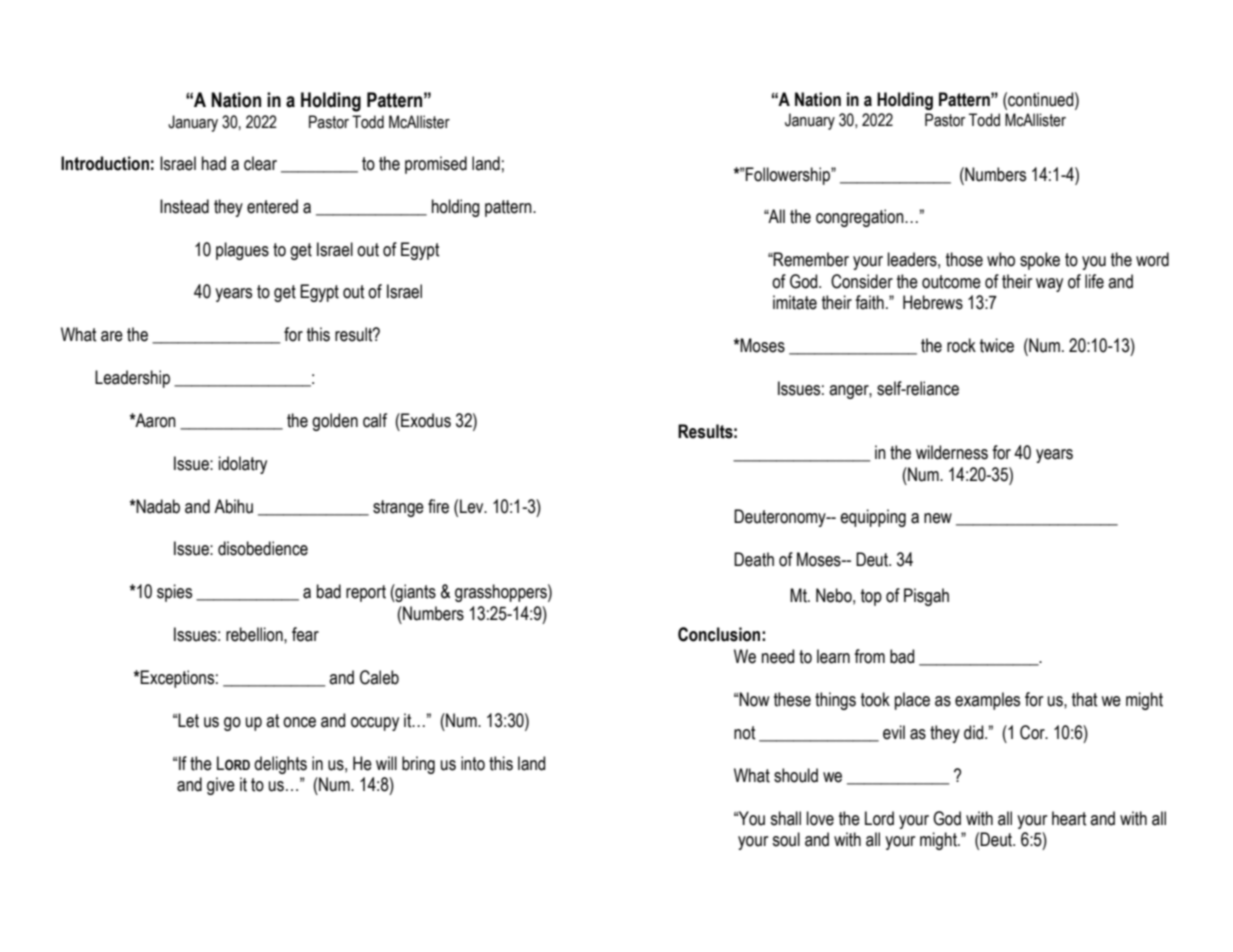  I want to click on heart, so click(1069, 818).
